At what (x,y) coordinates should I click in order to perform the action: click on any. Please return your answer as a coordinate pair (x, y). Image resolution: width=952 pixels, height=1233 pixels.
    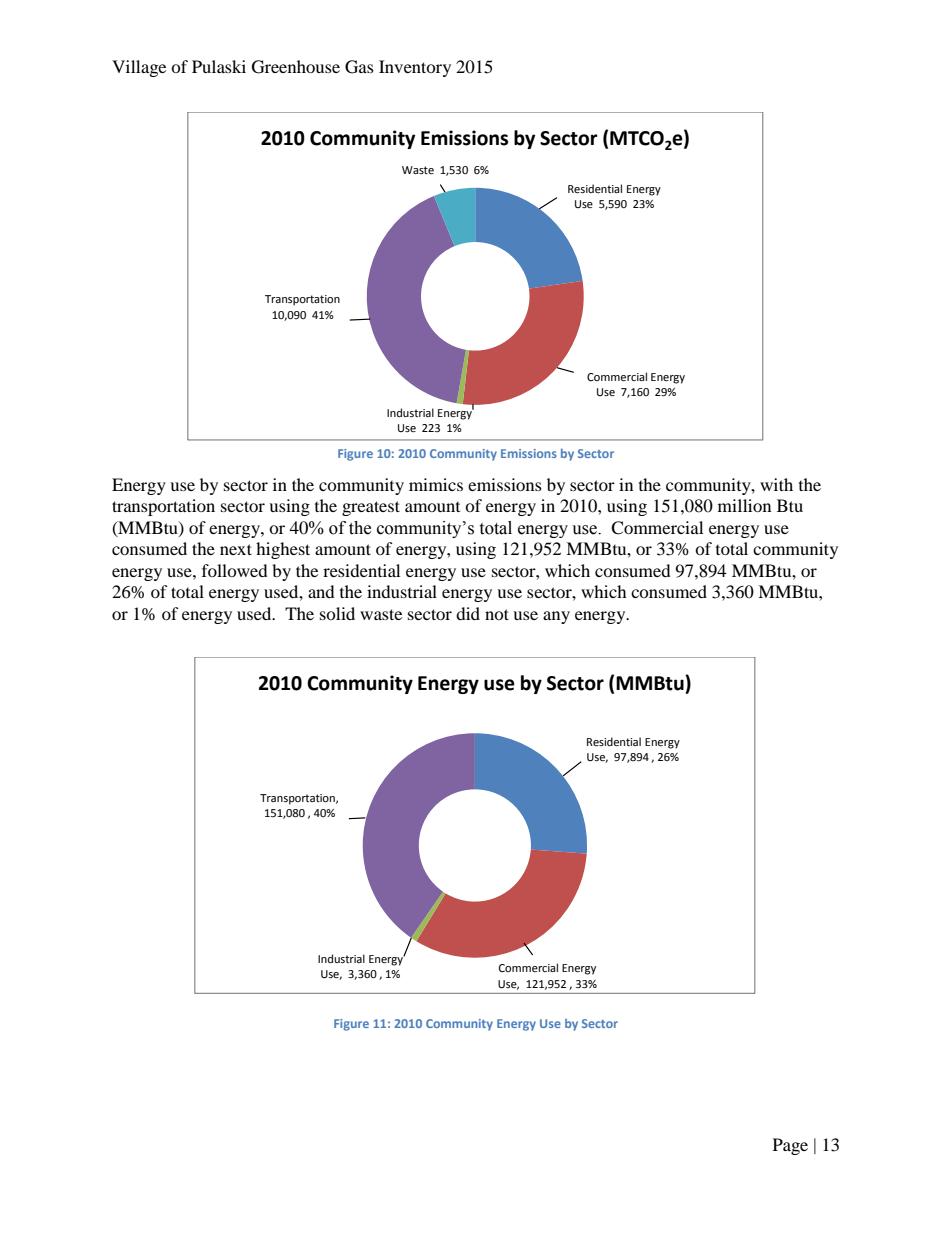
    Looking at the image, I should click on (556, 617).
